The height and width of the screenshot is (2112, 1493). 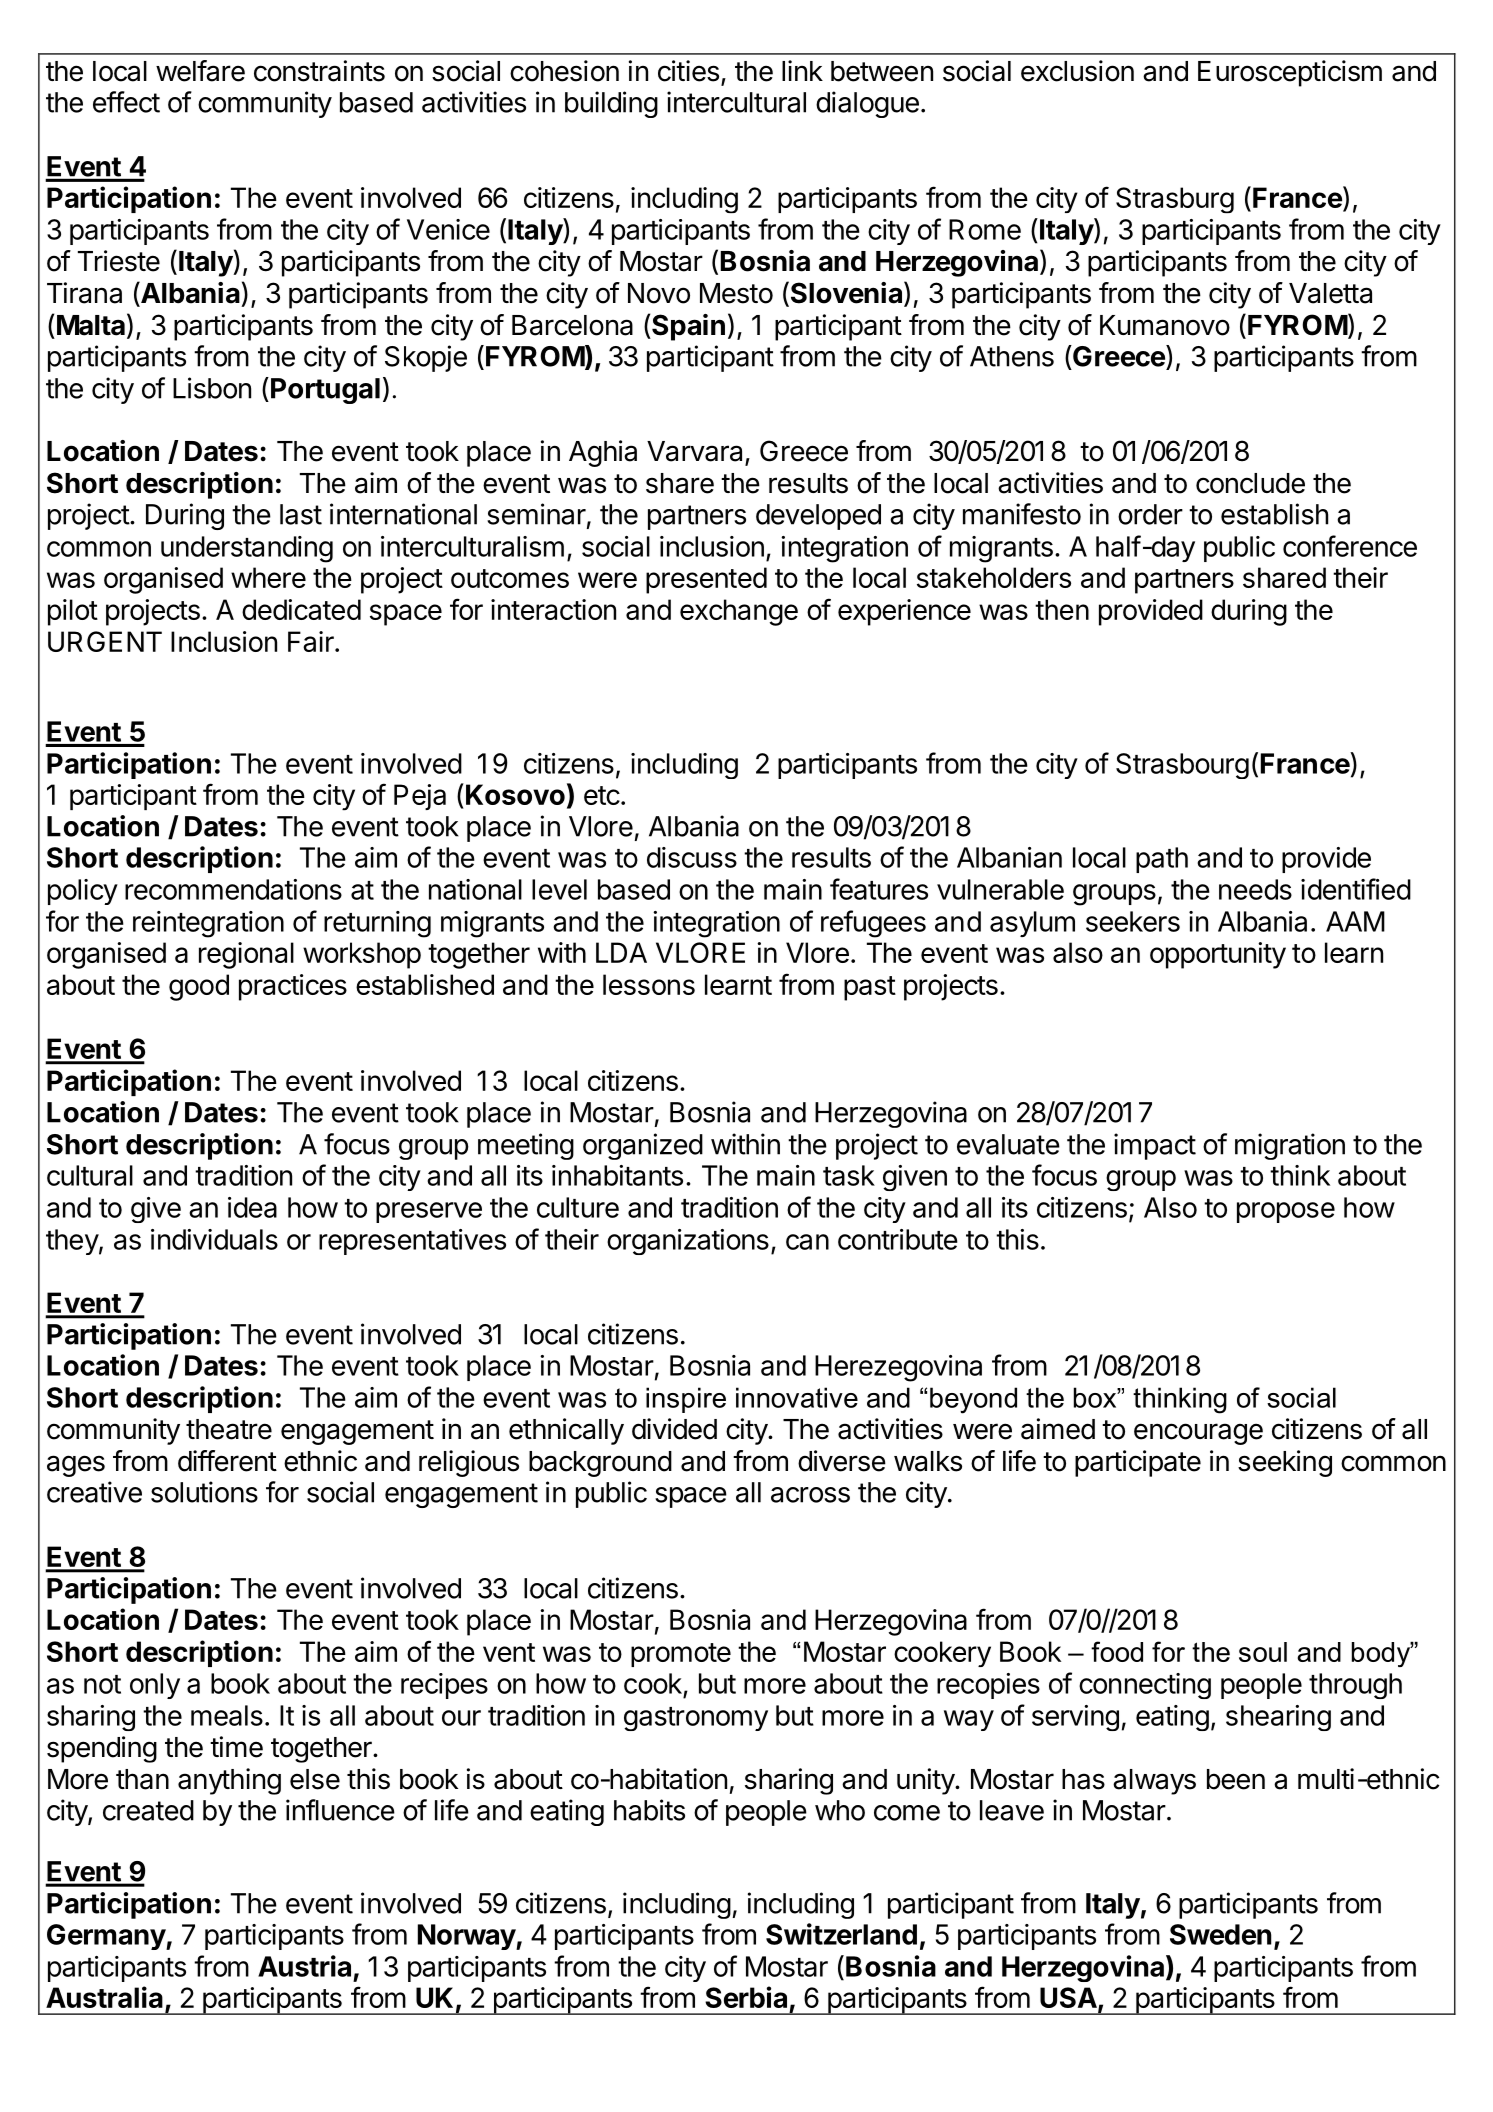 What do you see at coordinates (1198, 1434) in the screenshot?
I see `encourage` at bounding box center [1198, 1434].
